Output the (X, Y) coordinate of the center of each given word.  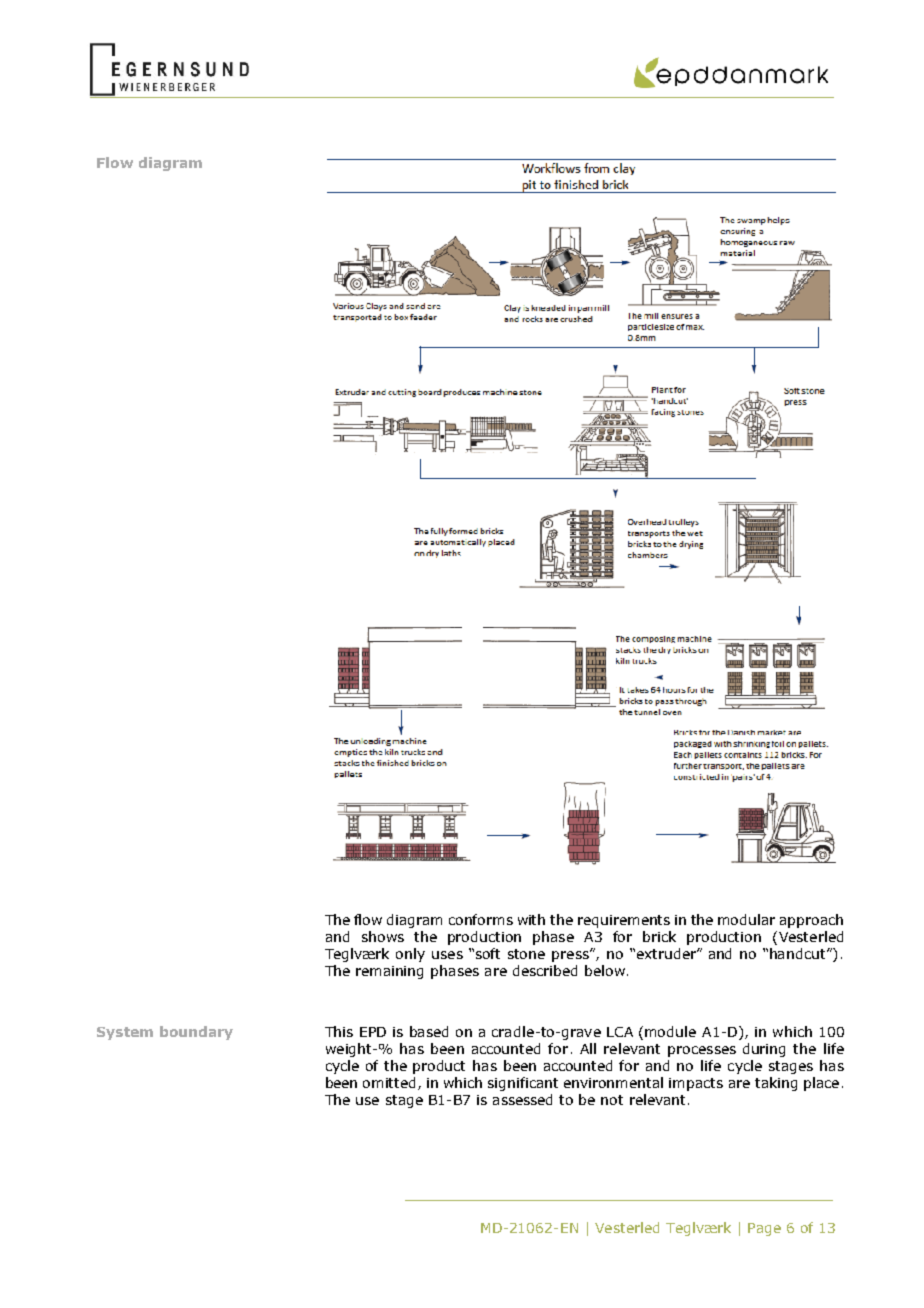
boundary (196, 1033)
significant (523, 1084)
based (429, 1031)
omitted (391, 1083)
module (670, 1031)
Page (764, 1229)
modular (746, 919)
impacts (696, 1084)
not (612, 1100)
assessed (522, 1099)
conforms (481, 919)
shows (383, 936)
